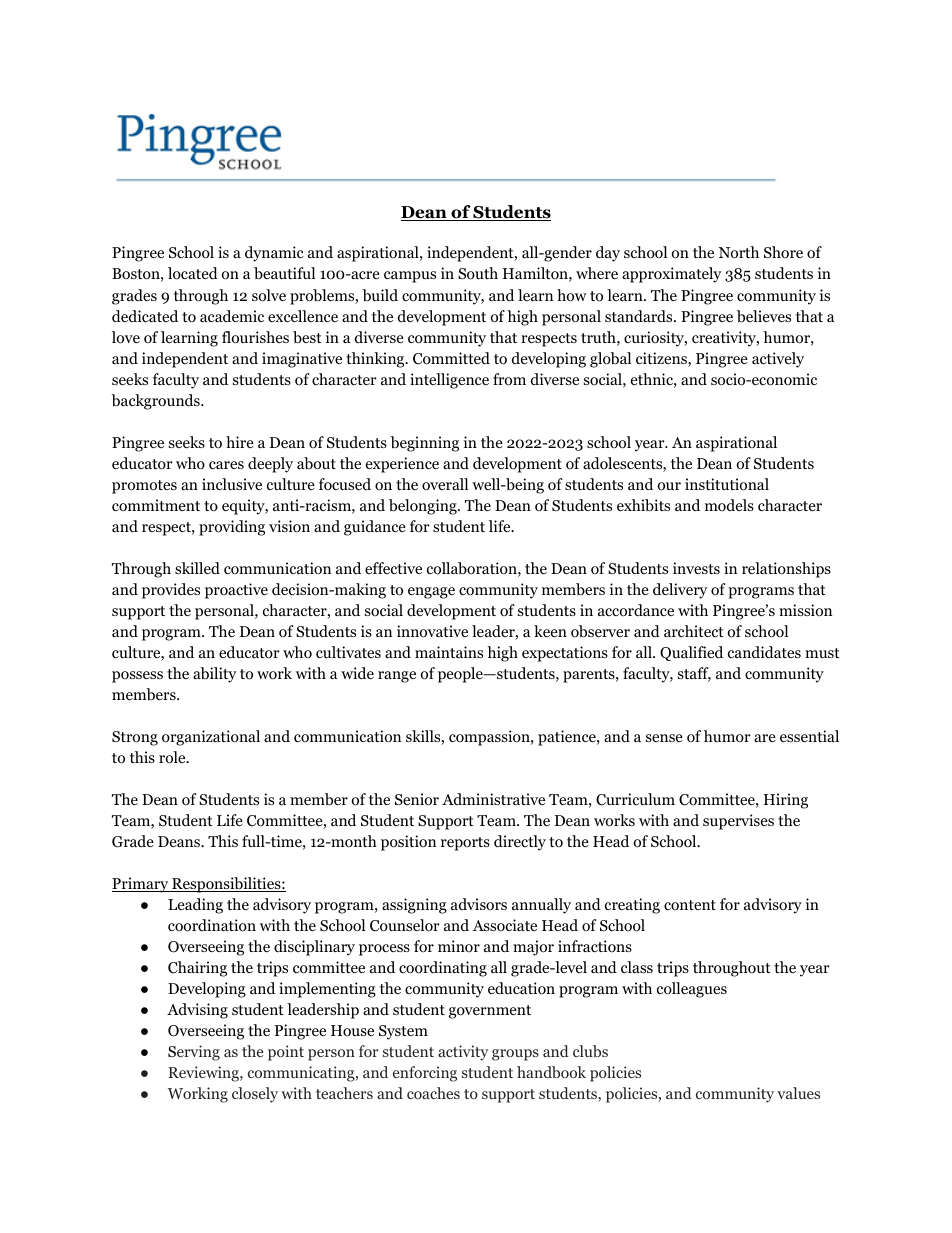  Describe the element at coordinates (739, 252) in the screenshot. I see `North` at that location.
